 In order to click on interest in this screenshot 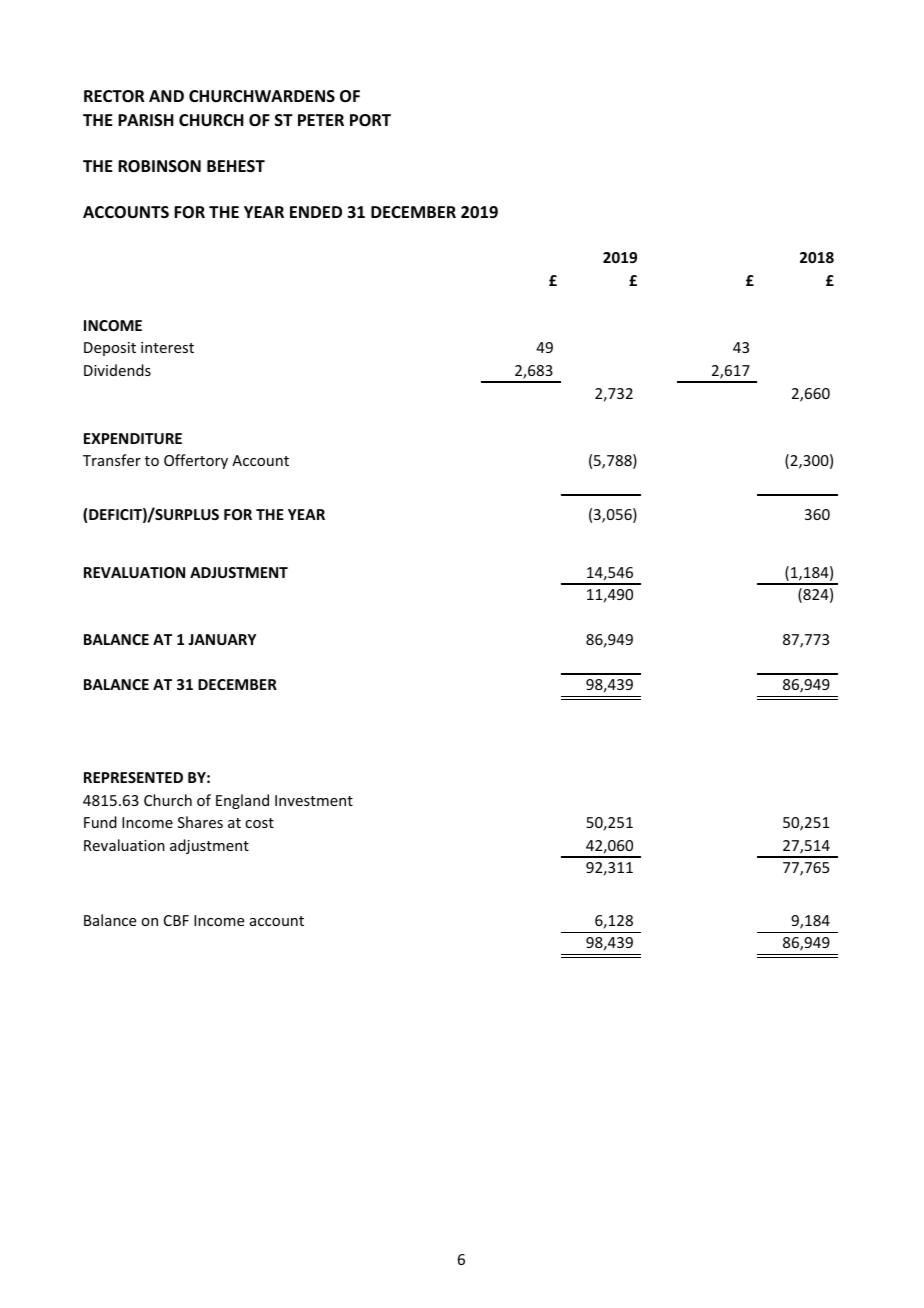, I will do `click(167, 347)`.
